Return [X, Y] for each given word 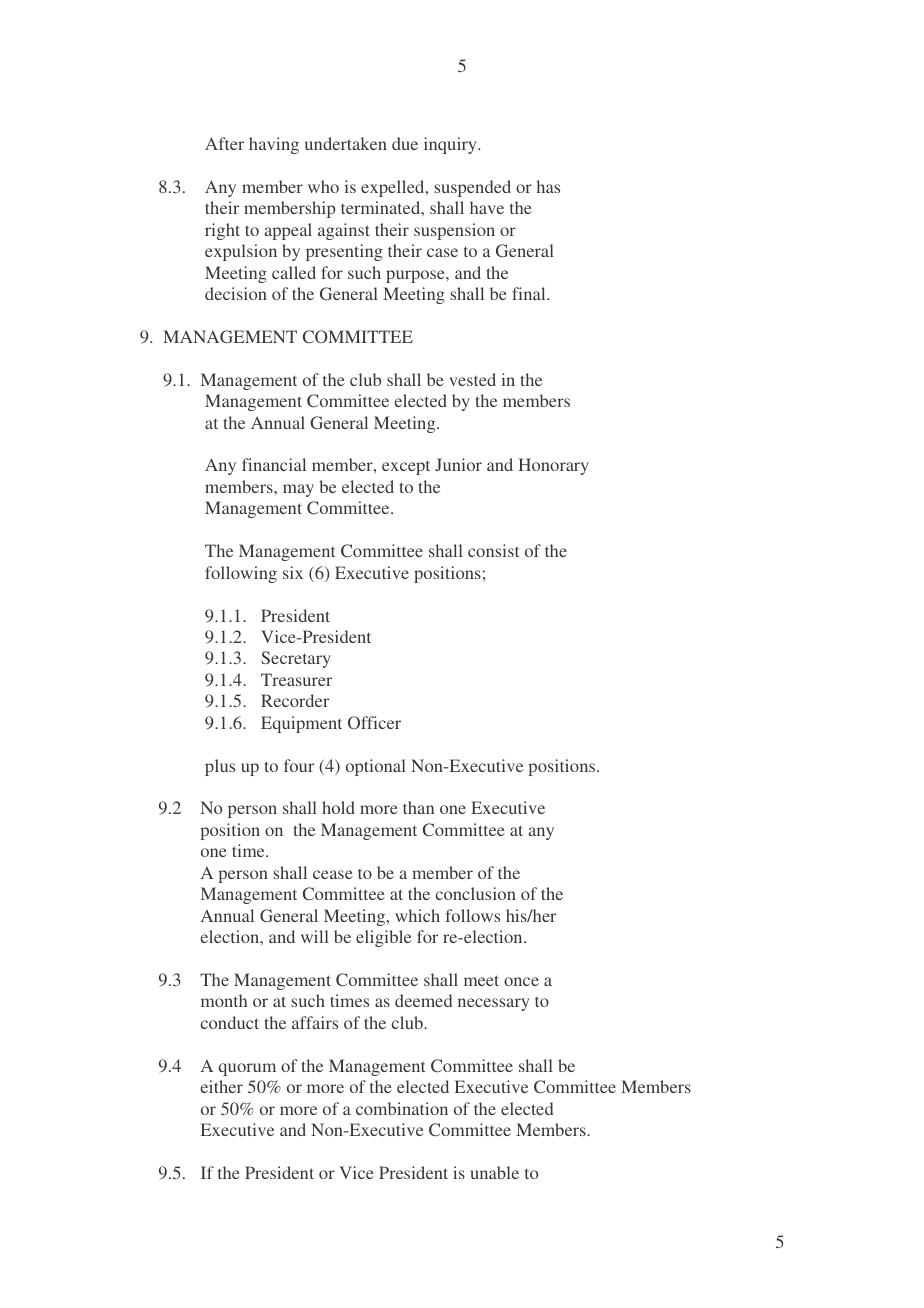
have [487, 207]
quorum [247, 1069]
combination [402, 1108]
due [405, 143]
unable [494, 1172]
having [274, 145]
